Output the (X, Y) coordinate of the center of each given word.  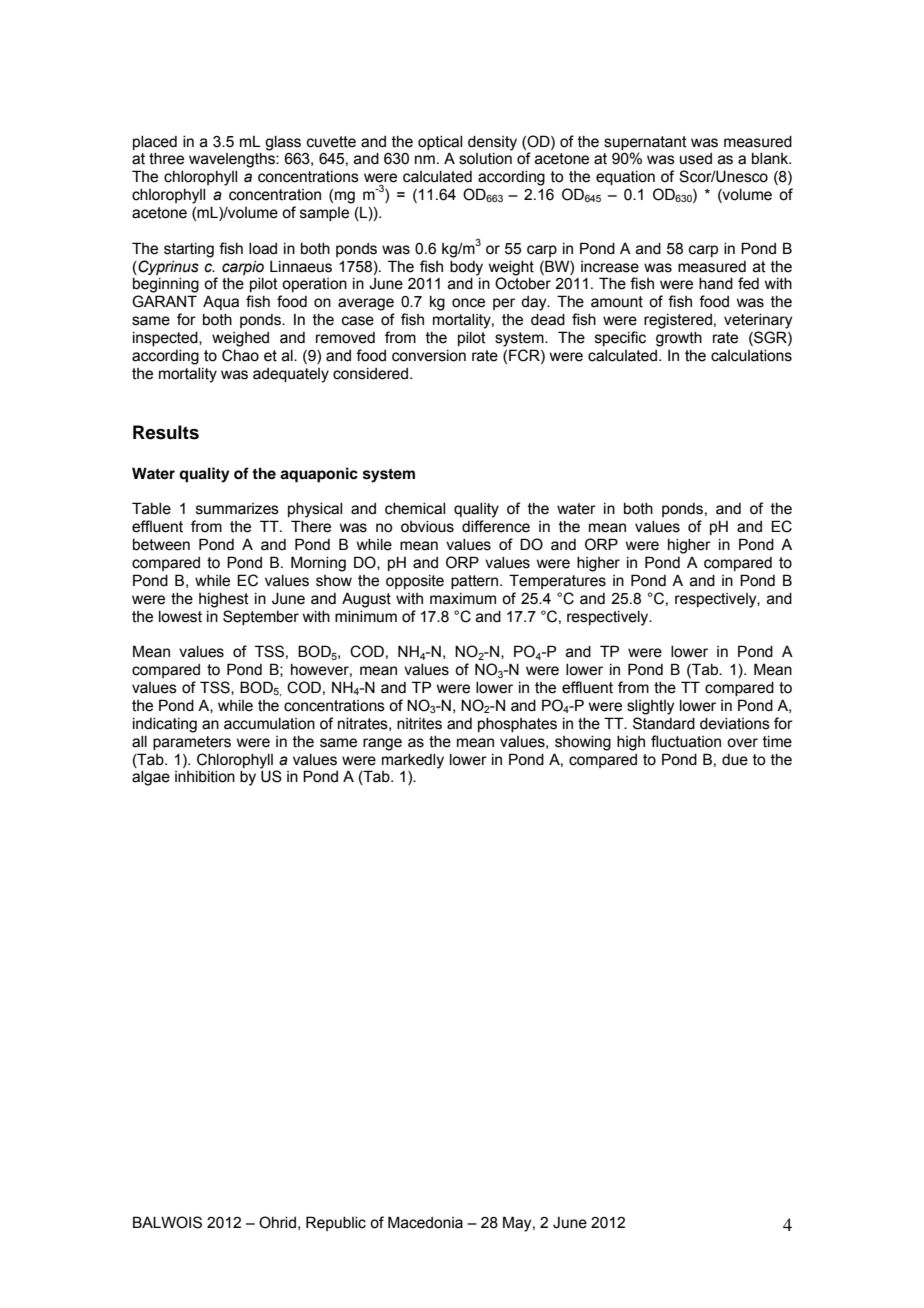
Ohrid (277, 1222)
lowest (180, 617)
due (735, 760)
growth (679, 339)
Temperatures (557, 581)
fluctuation (686, 741)
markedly (413, 761)
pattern (476, 582)
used (696, 159)
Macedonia (425, 1222)
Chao (240, 355)
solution (485, 159)
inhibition (205, 777)
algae (151, 778)
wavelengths (233, 160)
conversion (429, 356)
